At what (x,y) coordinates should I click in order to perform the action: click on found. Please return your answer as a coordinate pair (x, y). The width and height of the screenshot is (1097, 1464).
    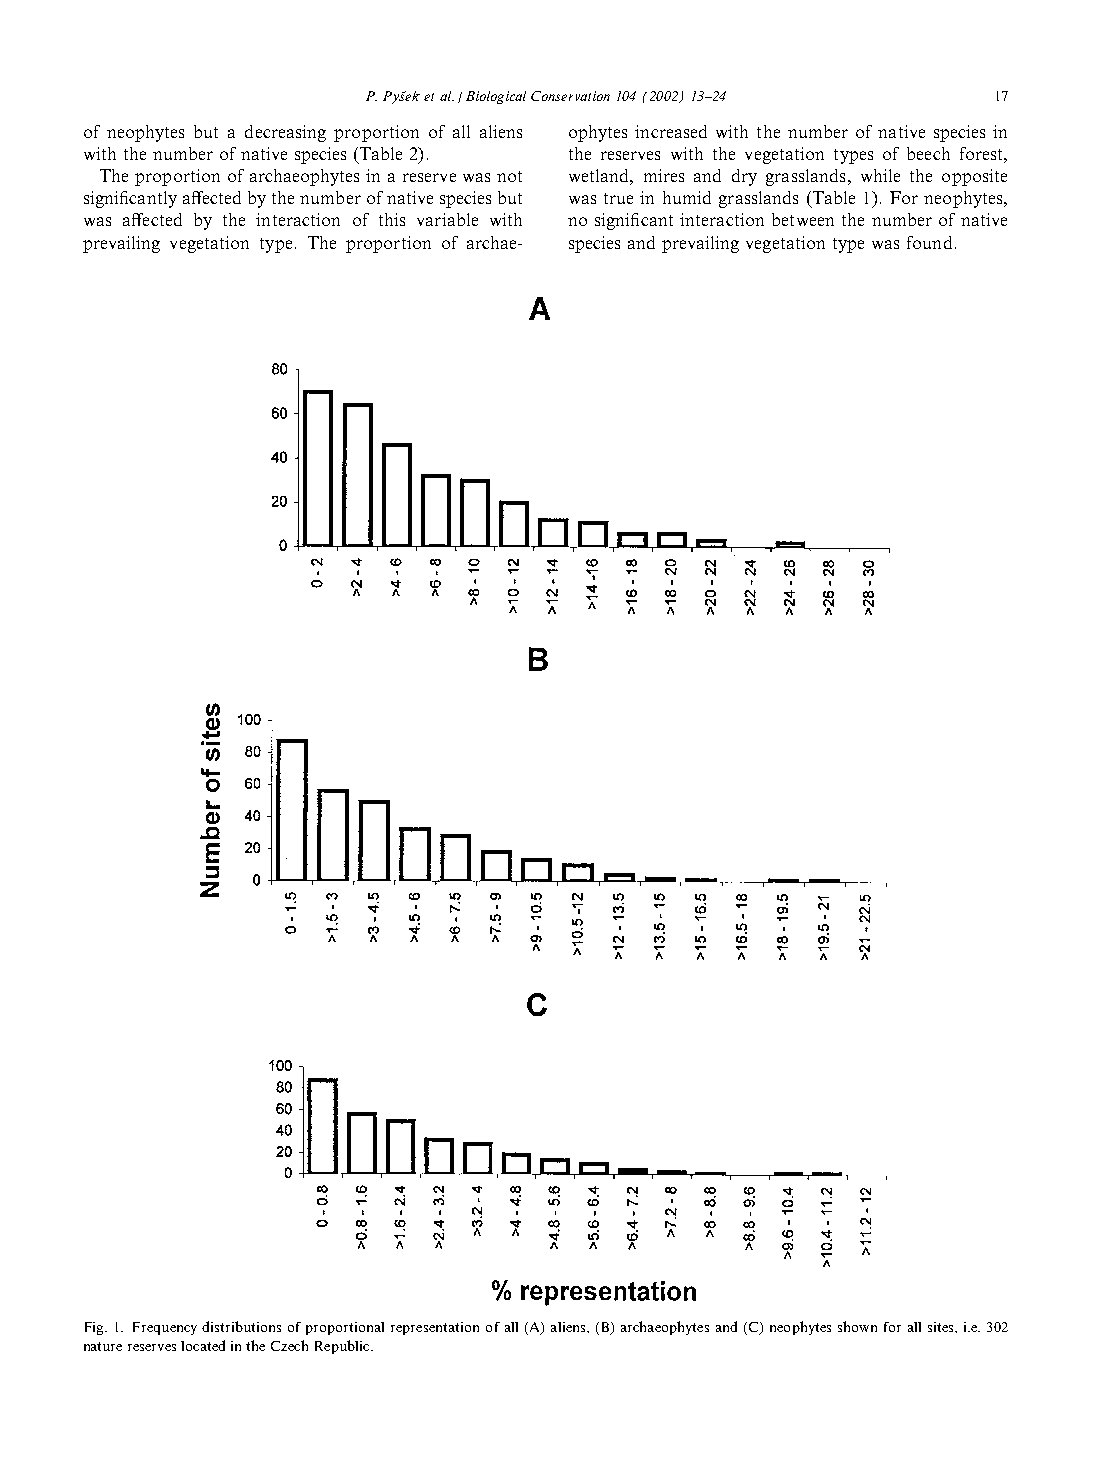
    Looking at the image, I should click on (929, 242).
